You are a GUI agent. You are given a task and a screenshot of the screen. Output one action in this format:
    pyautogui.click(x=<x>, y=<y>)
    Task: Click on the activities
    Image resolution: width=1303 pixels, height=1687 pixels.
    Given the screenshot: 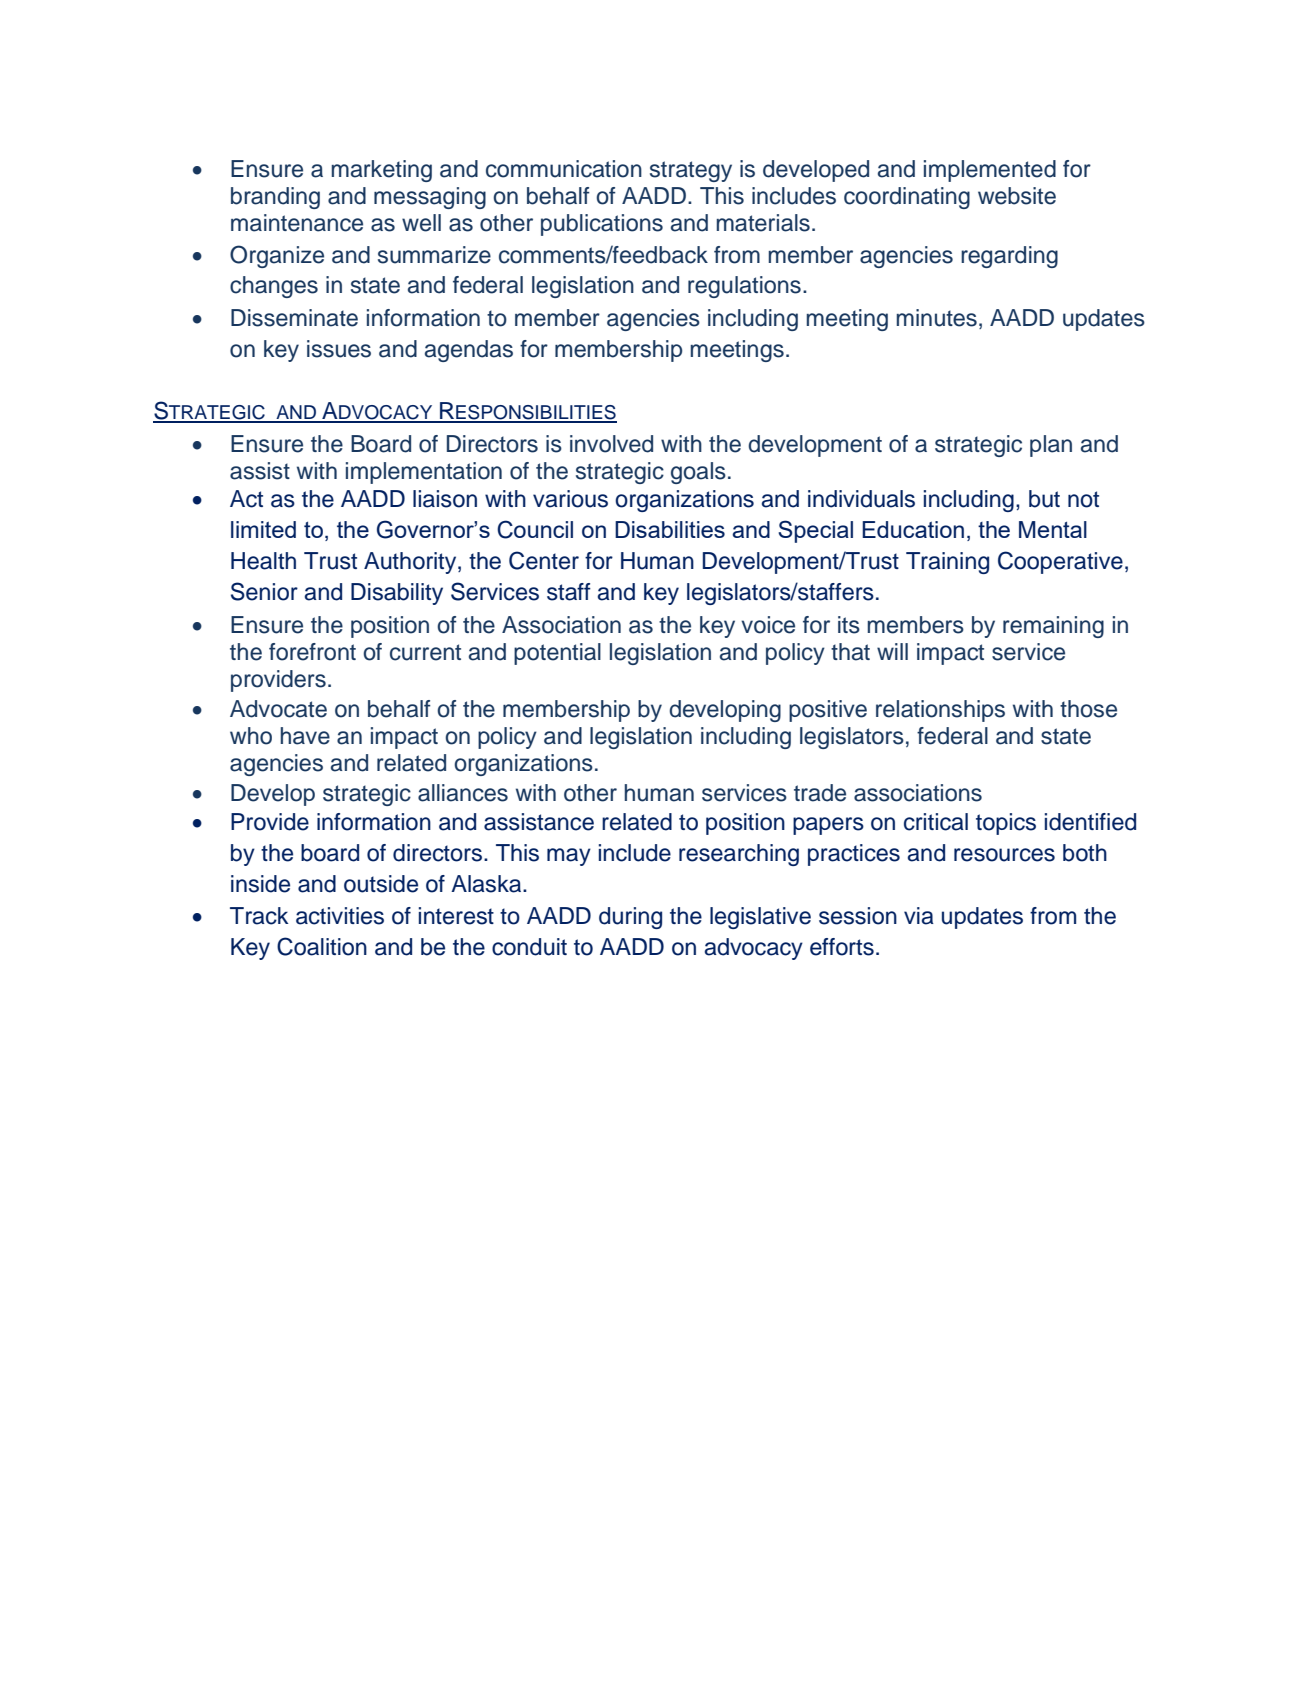 What is the action you would take?
    pyautogui.click(x=340, y=916)
